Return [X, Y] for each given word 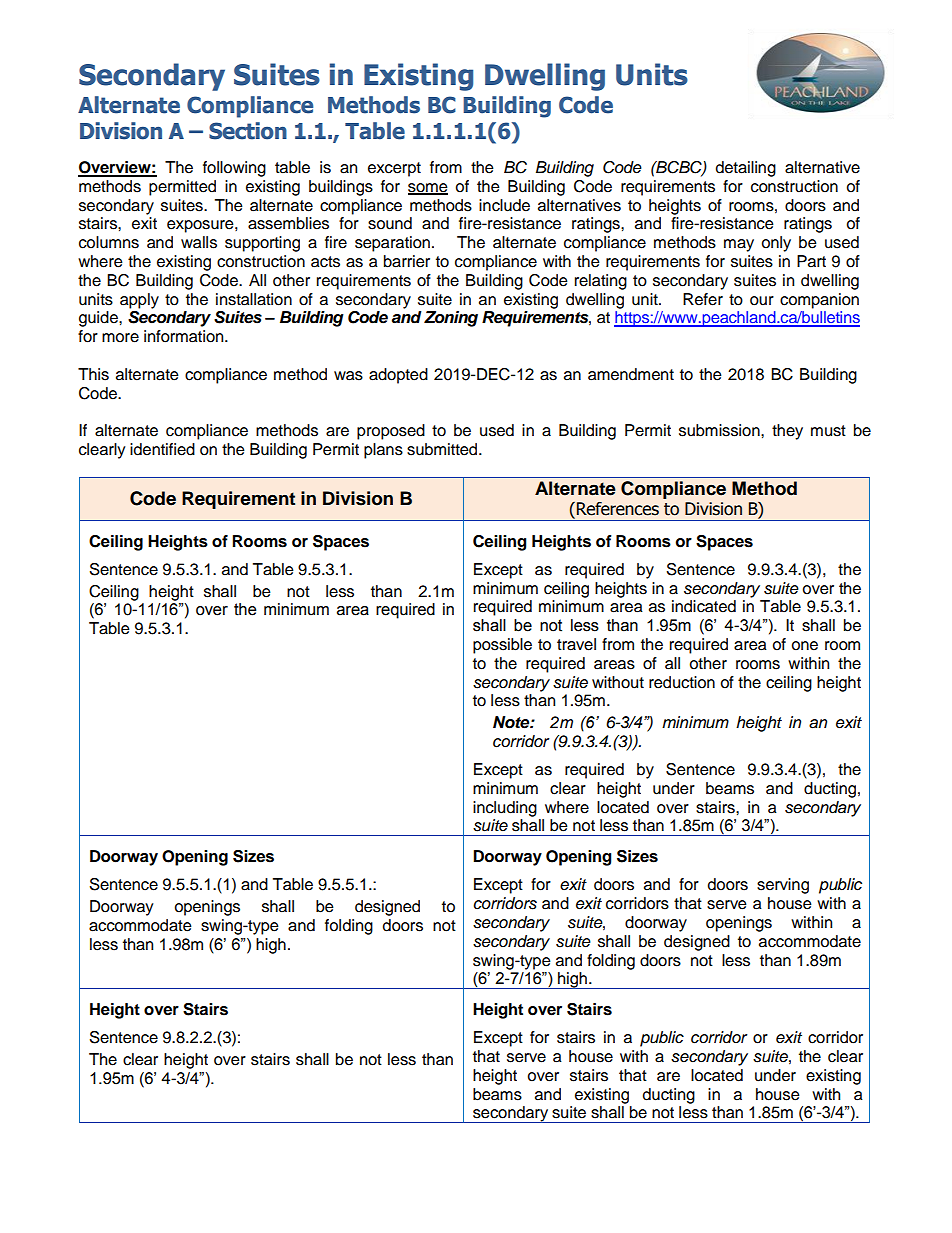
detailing [746, 169]
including [505, 809]
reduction [682, 682]
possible [502, 646]
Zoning [451, 319]
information [185, 336]
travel [576, 644]
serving [783, 886]
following [234, 169]
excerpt [394, 169]
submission [720, 430]
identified [162, 449]
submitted [443, 449]
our [762, 301]
